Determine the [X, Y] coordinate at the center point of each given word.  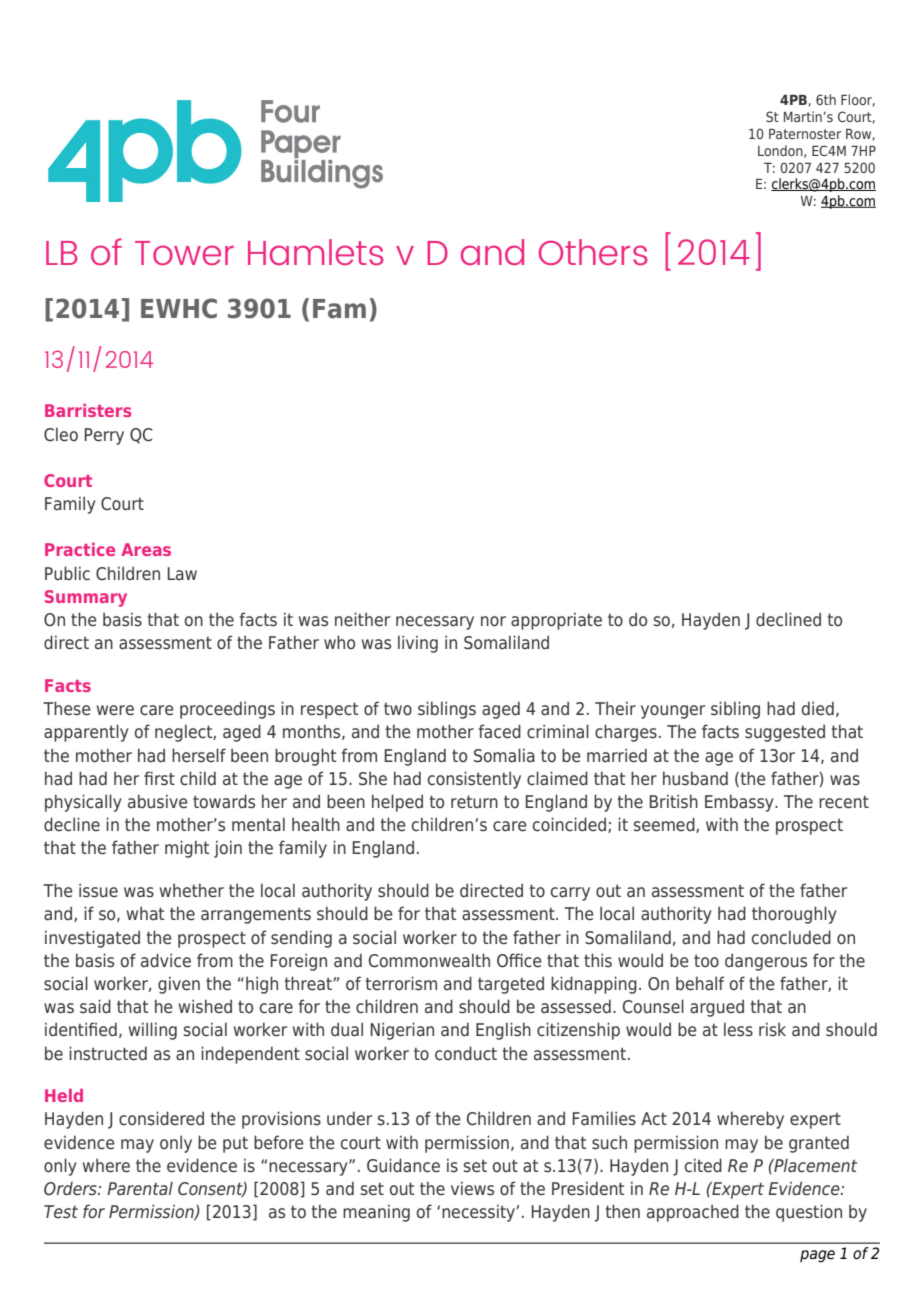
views [472, 1188]
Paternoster [805, 134]
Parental [140, 1188]
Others [593, 252]
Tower [184, 253]
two [398, 709]
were [115, 710]
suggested [785, 733]
